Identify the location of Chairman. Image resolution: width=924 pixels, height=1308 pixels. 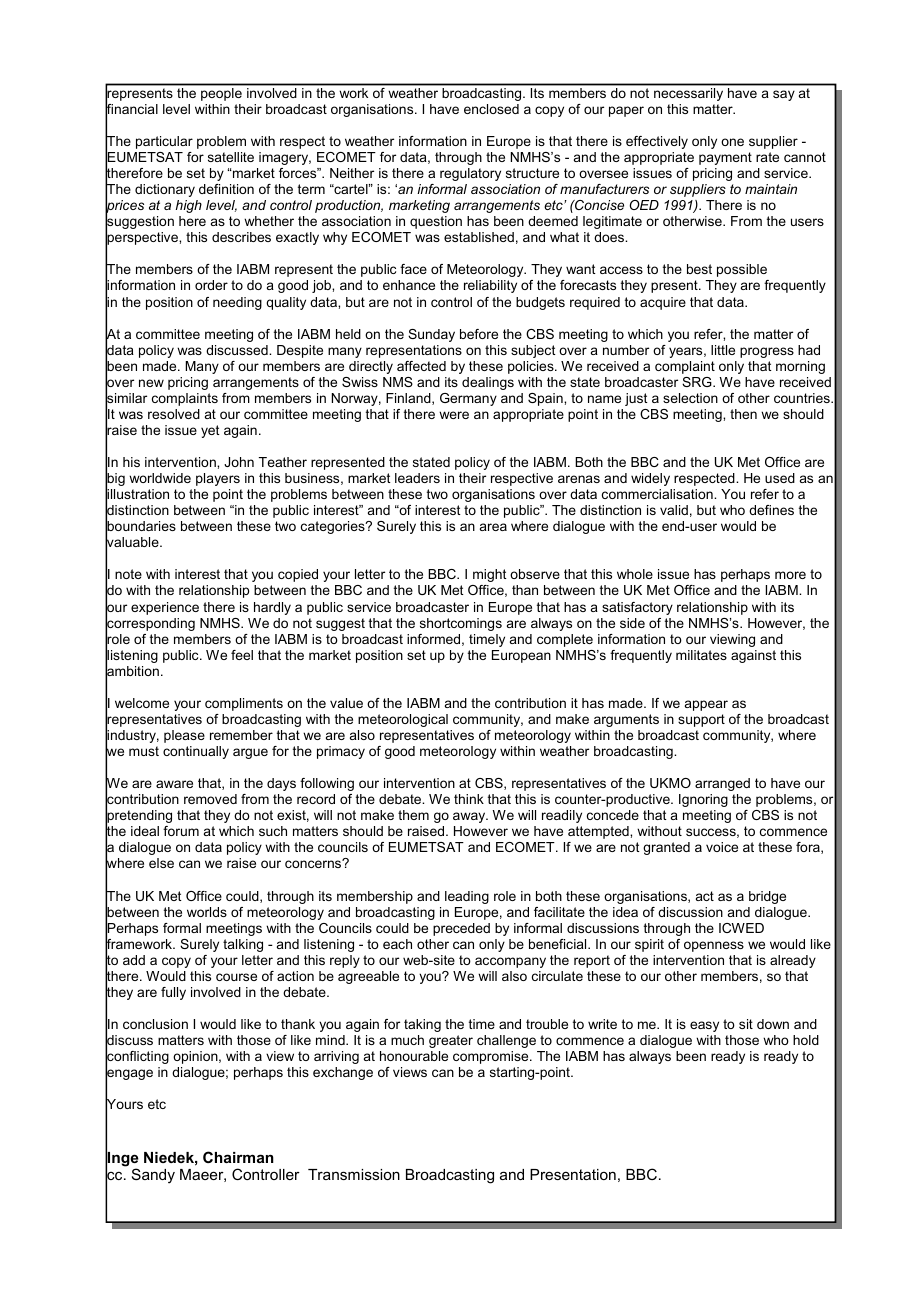
(238, 1157).
